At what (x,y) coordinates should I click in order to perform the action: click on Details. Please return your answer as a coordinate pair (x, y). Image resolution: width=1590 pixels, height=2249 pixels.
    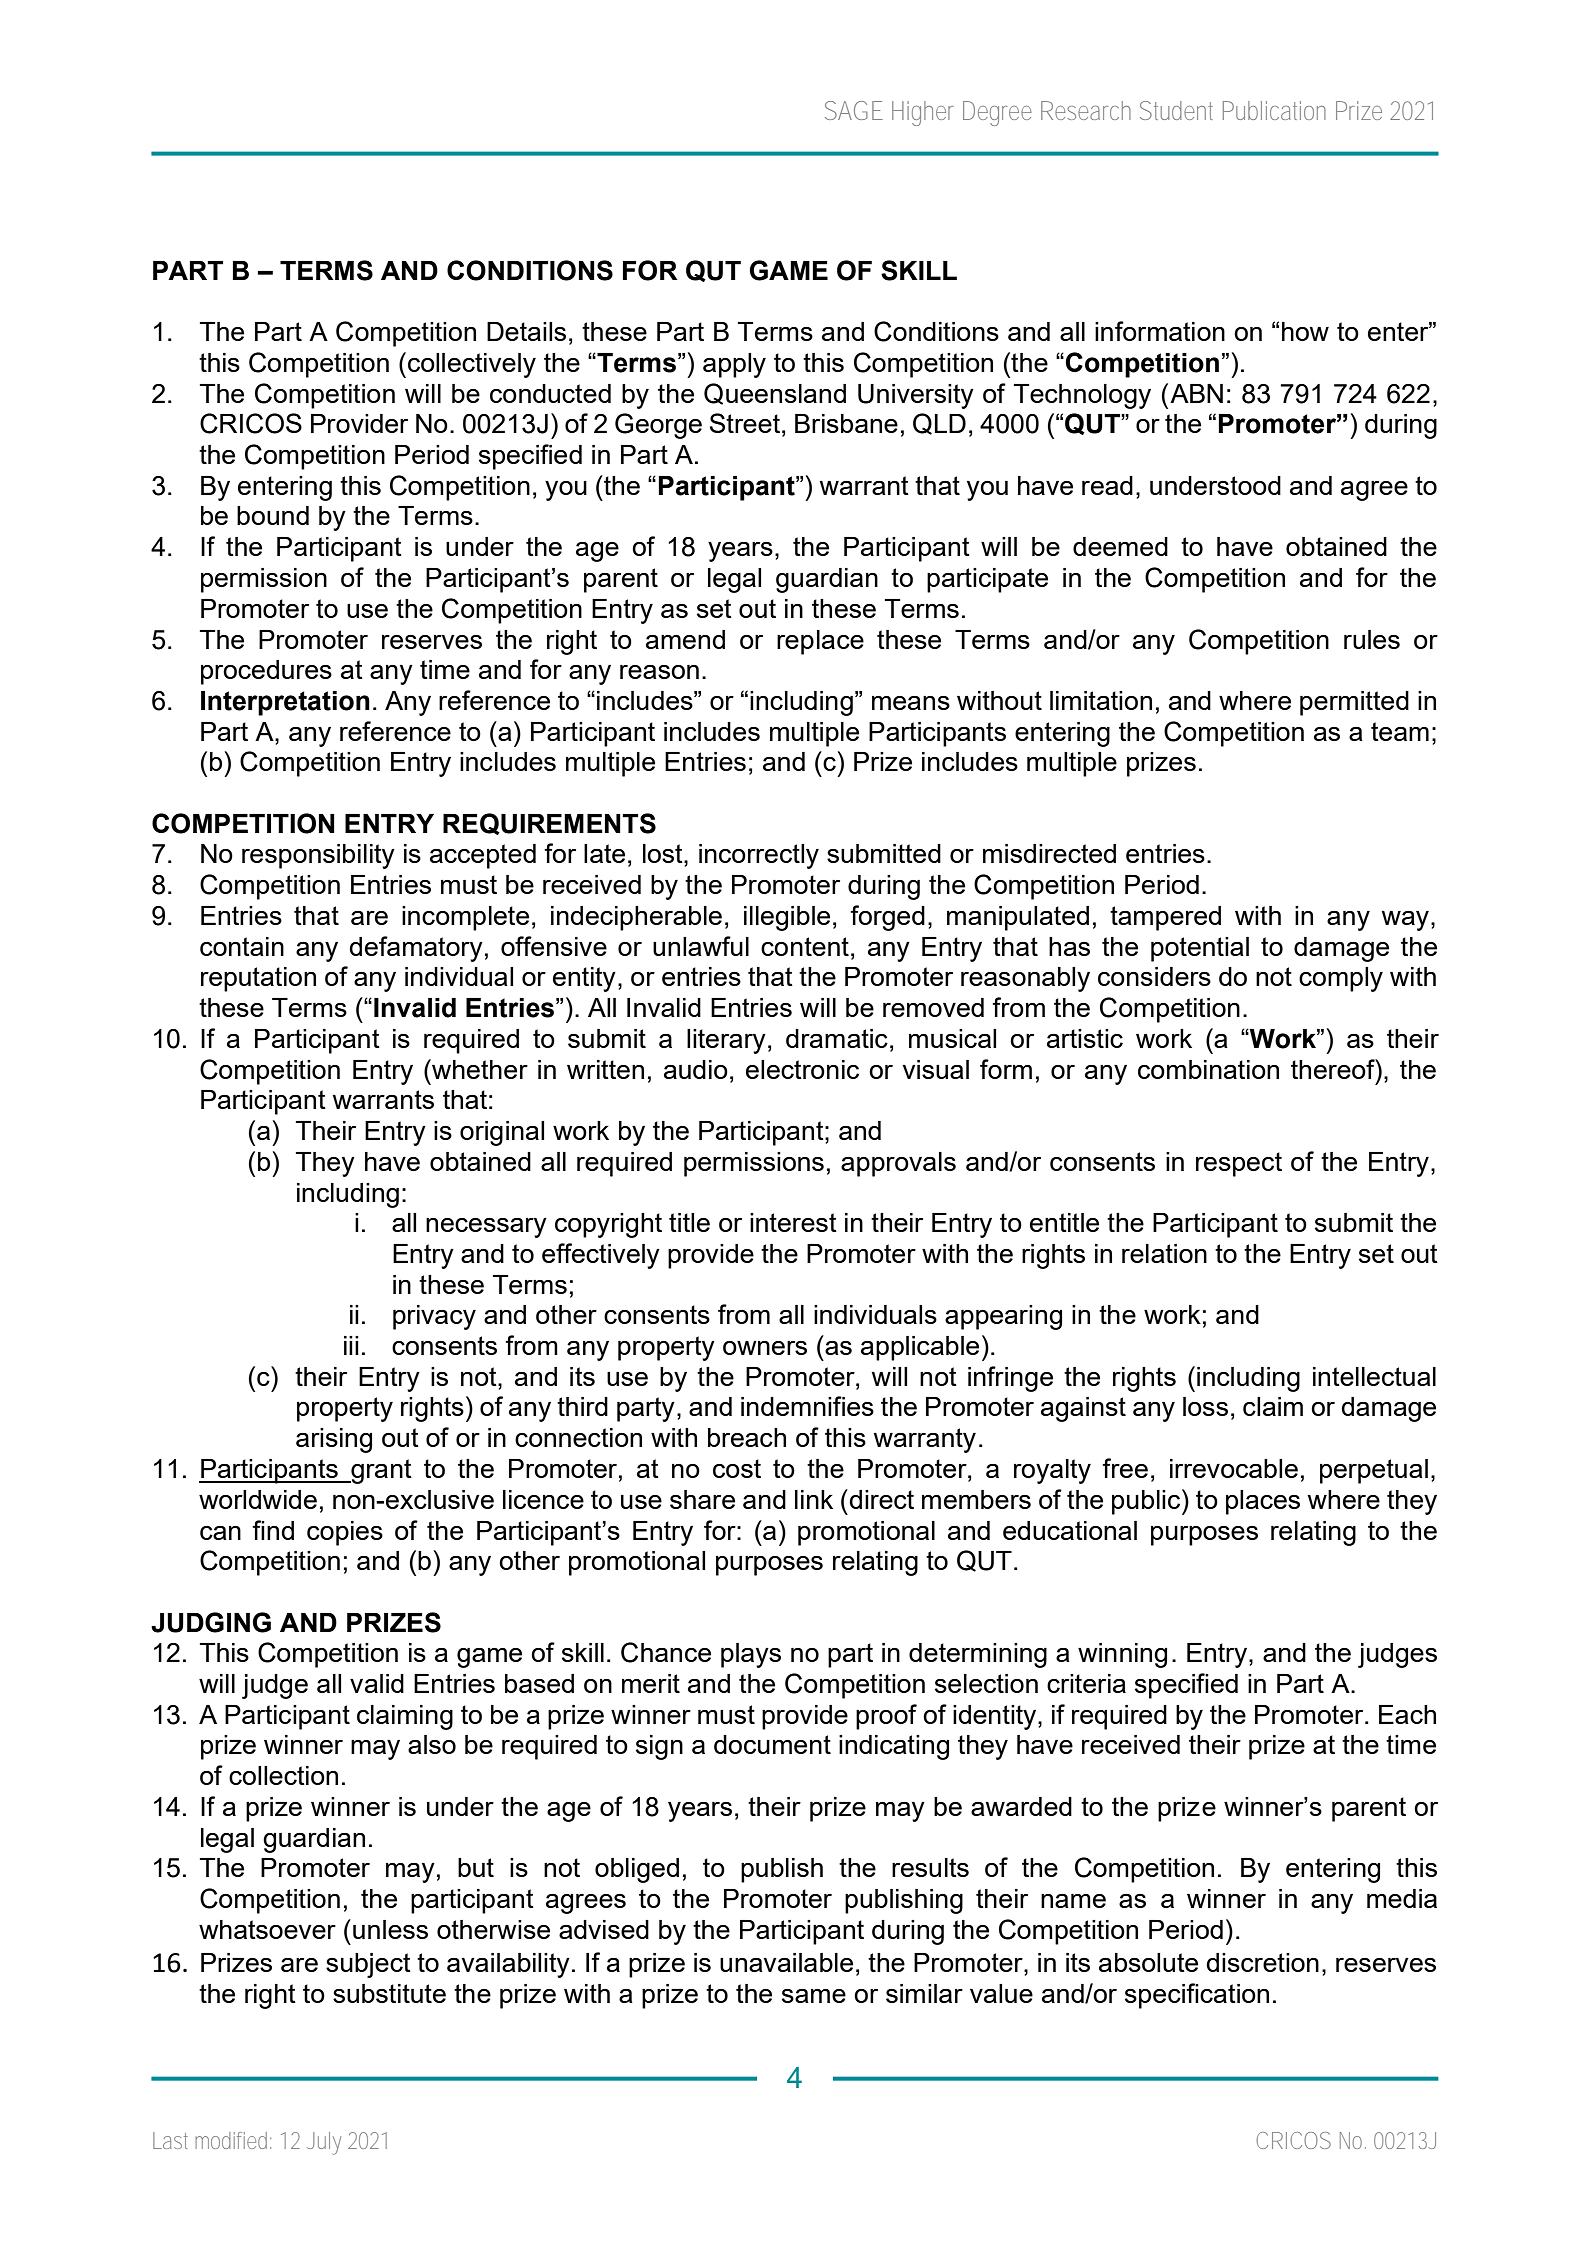
    Looking at the image, I should click on (526, 331).
